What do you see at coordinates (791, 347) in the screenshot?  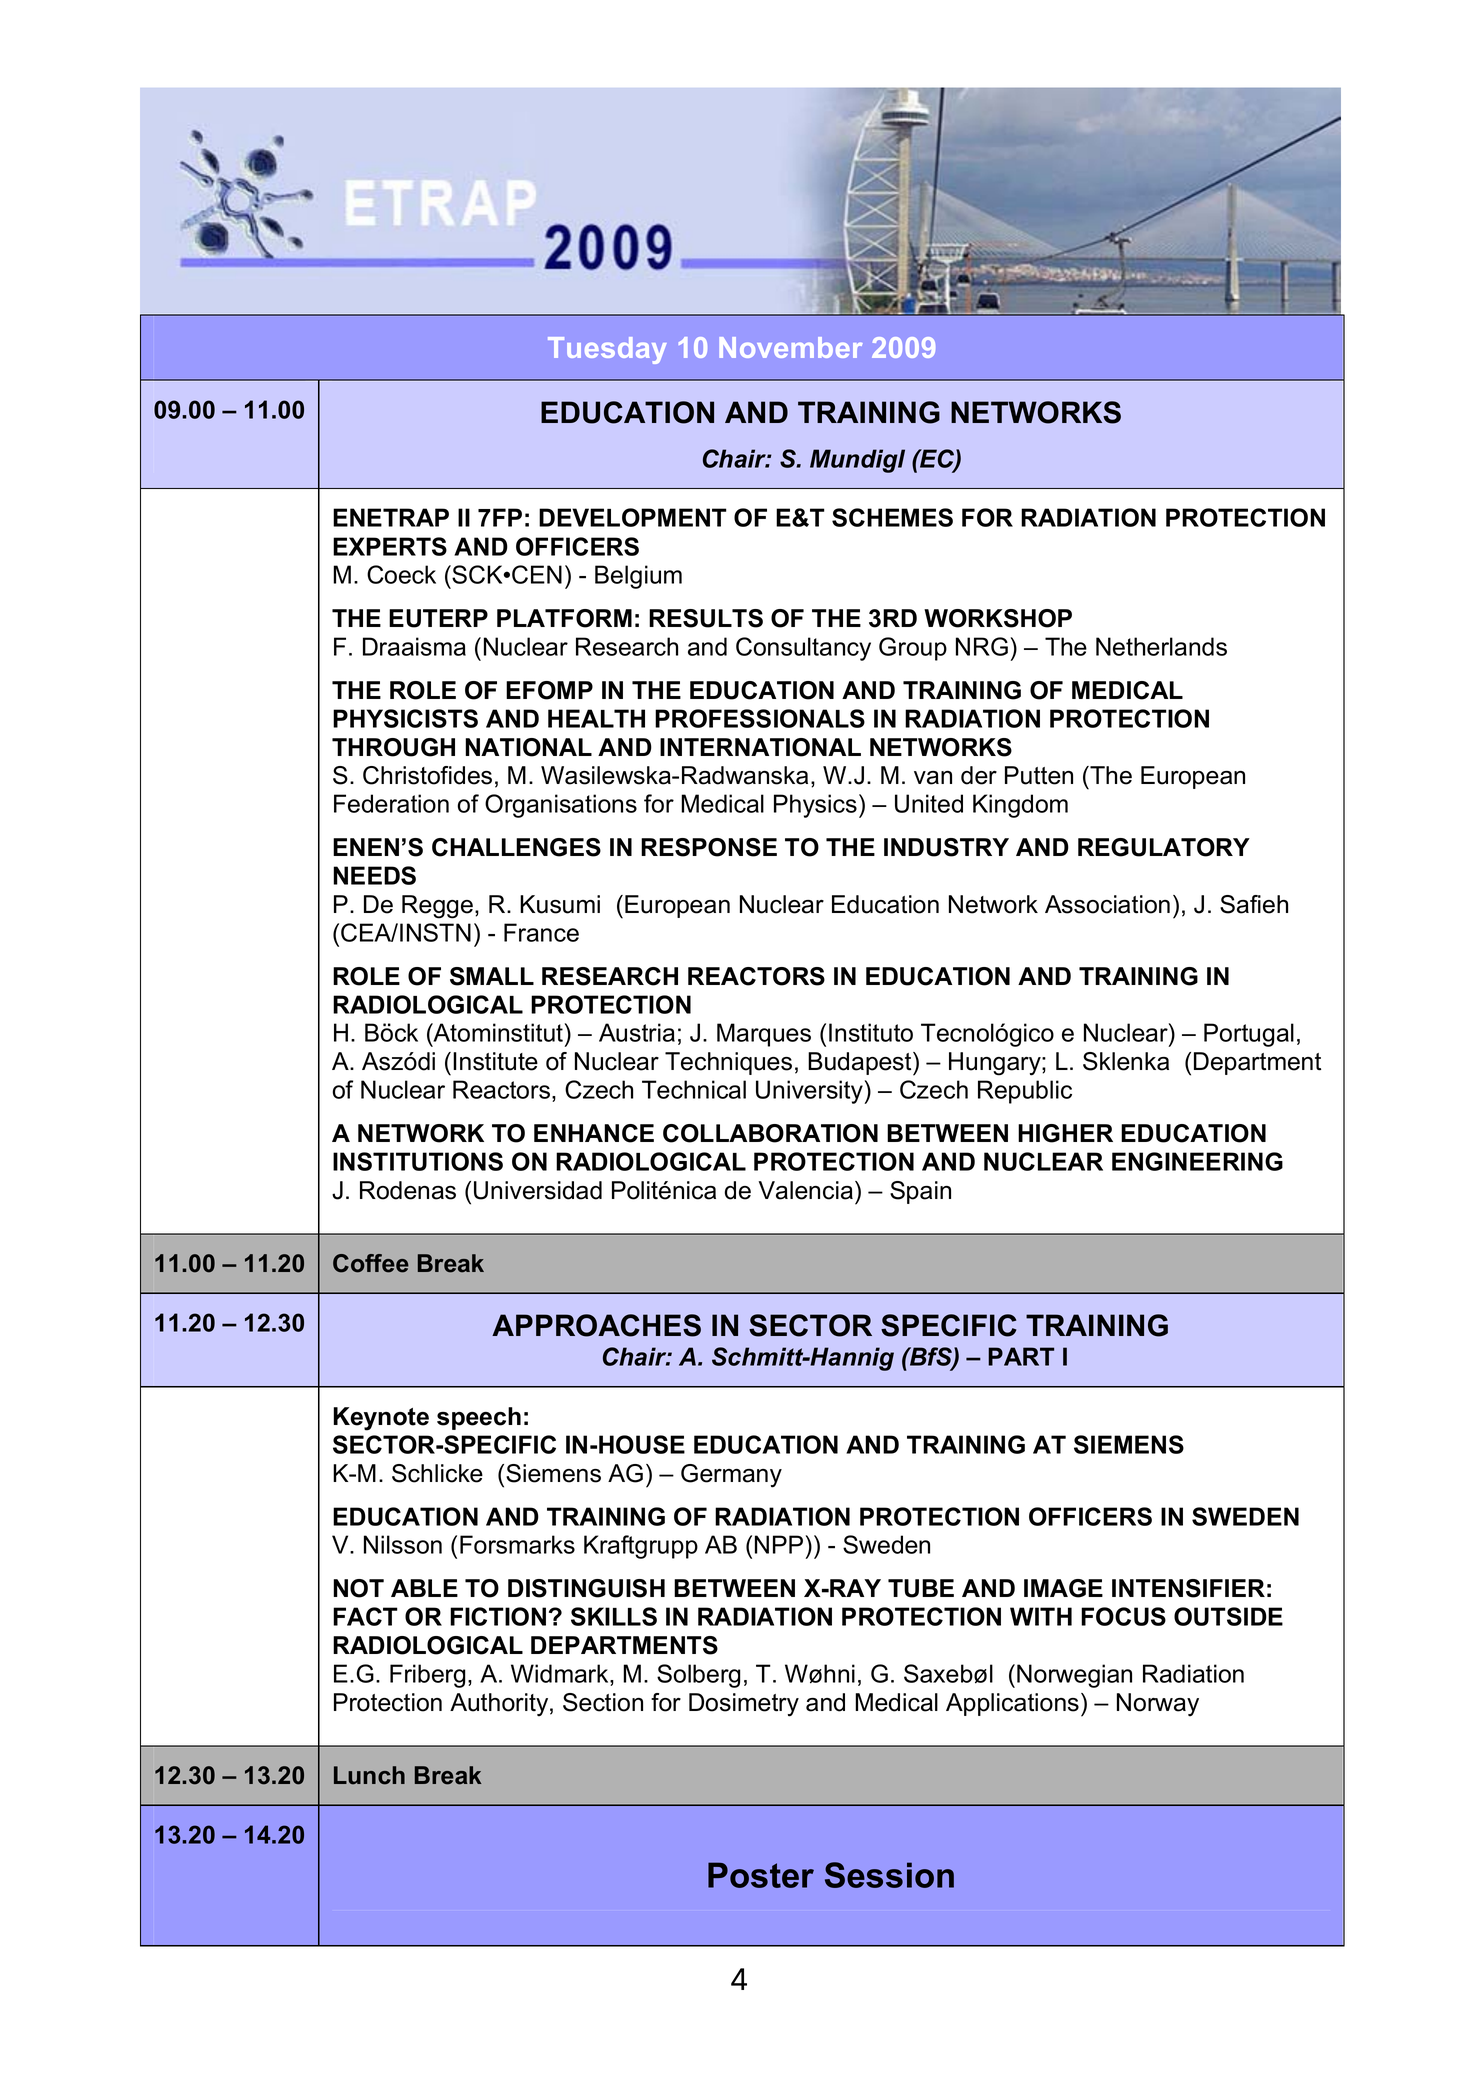 I see `November` at bounding box center [791, 347].
